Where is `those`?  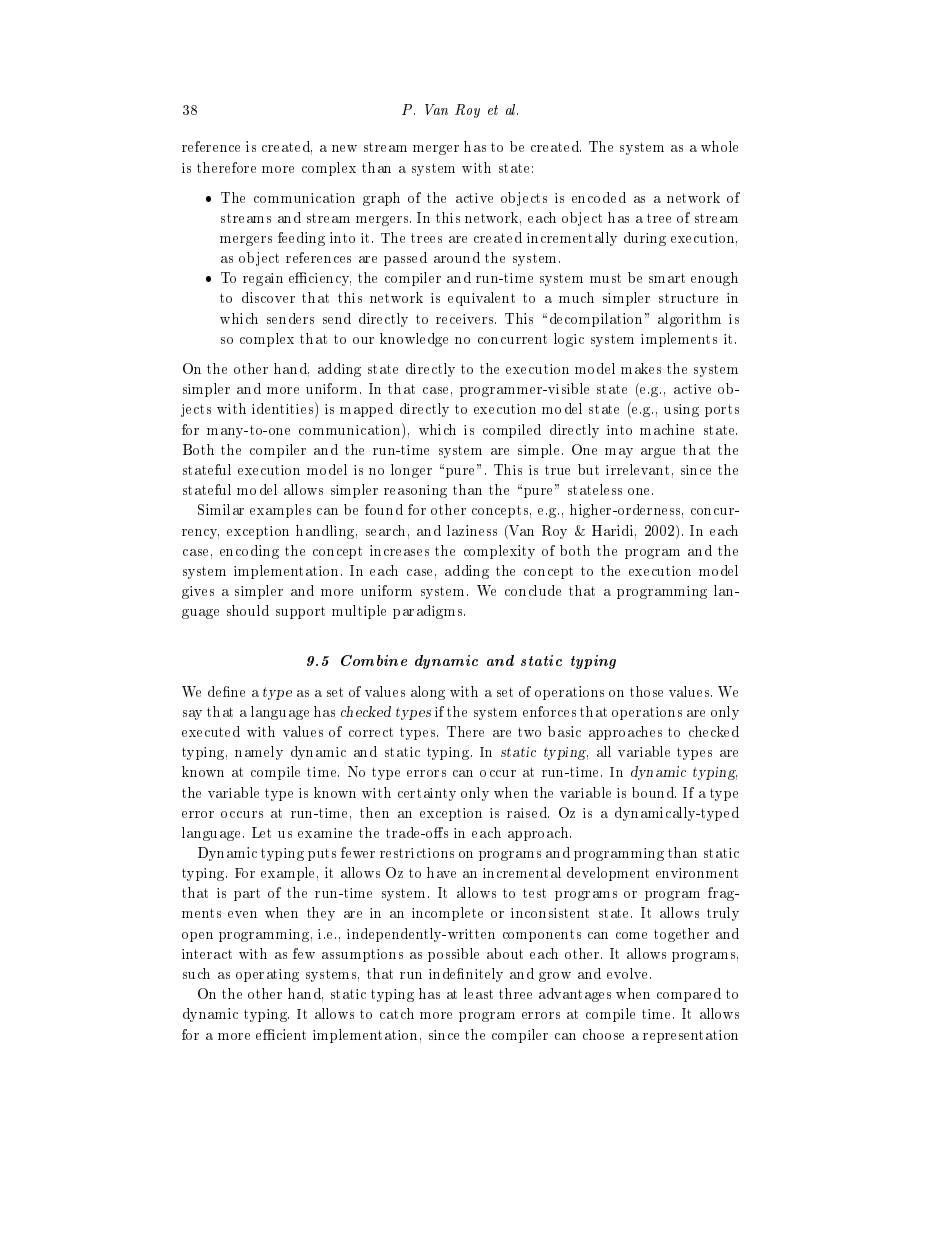
those is located at coordinates (646, 691).
